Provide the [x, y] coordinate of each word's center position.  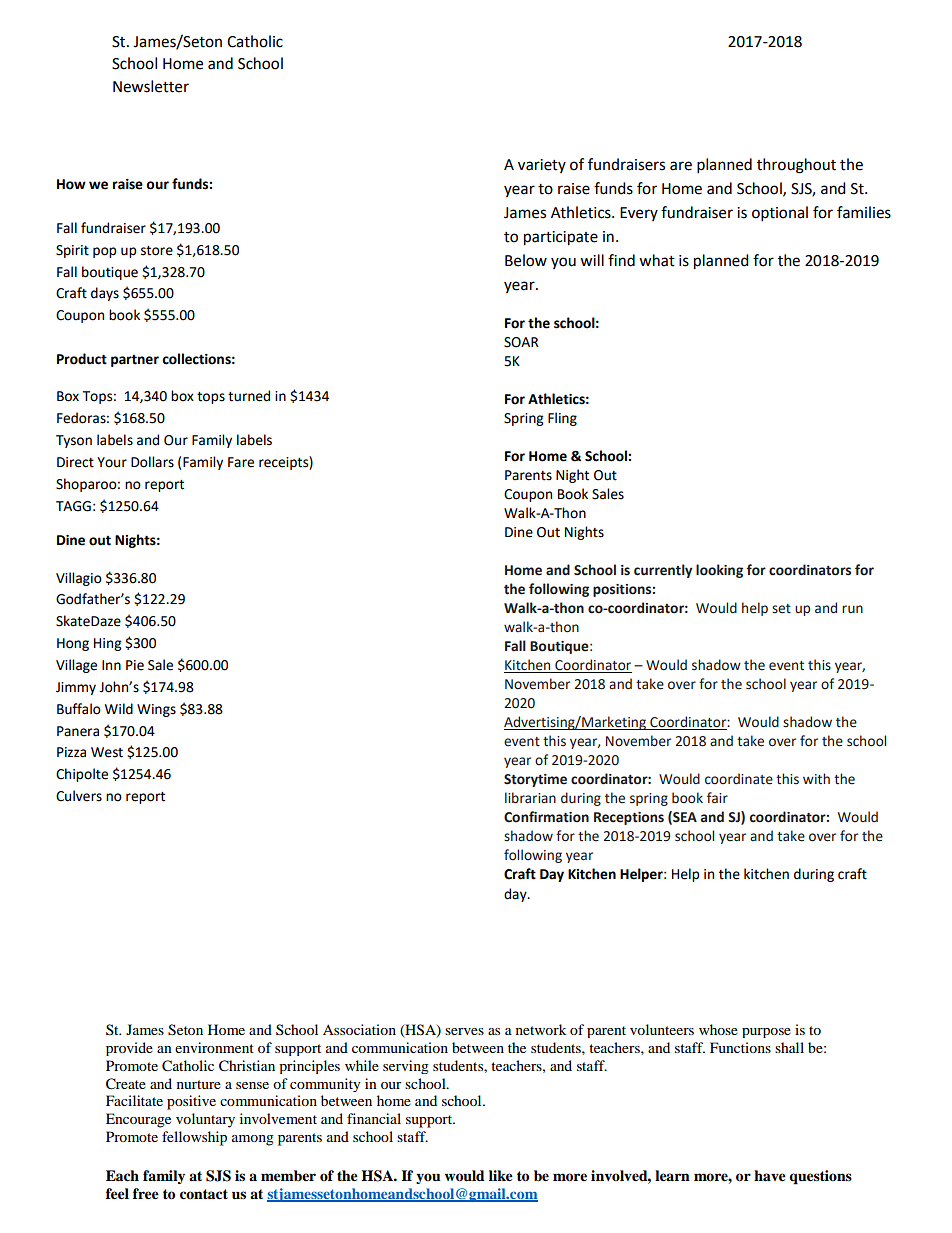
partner [135, 361]
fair [717, 798]
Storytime [535, 780]
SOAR [521, 342]
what [657, 260]
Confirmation [546, 817]
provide [129, 1049]
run [852, 609]
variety [542, 166]
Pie [135, 665]
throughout [796, 166]
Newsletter [151, 86]
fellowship [194, 1138]
